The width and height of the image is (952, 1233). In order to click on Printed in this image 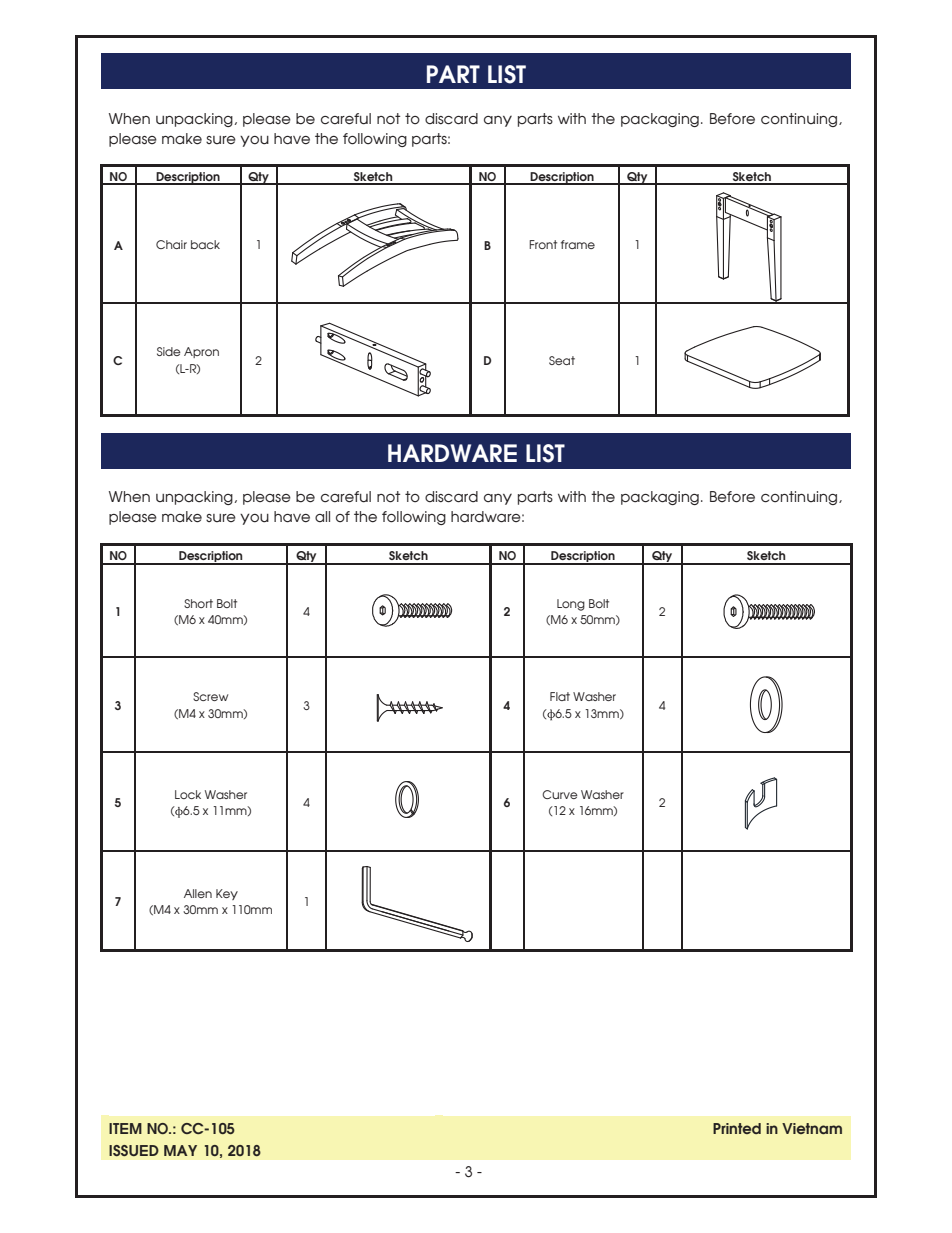, I will do `click(737, 1128)`.
